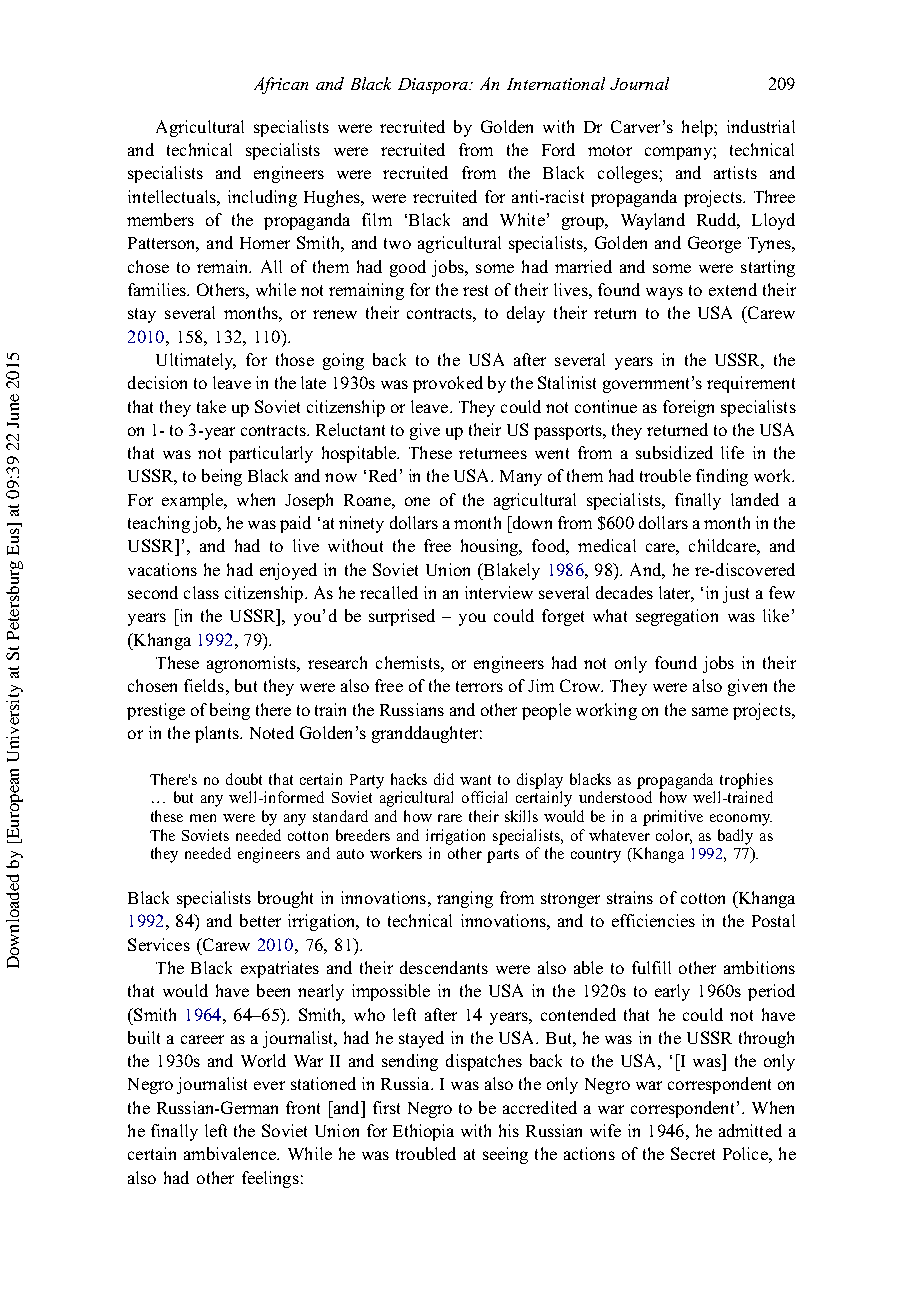 The height and width of the image is (1316, 923). I want to click on class, so click(201, 592).
